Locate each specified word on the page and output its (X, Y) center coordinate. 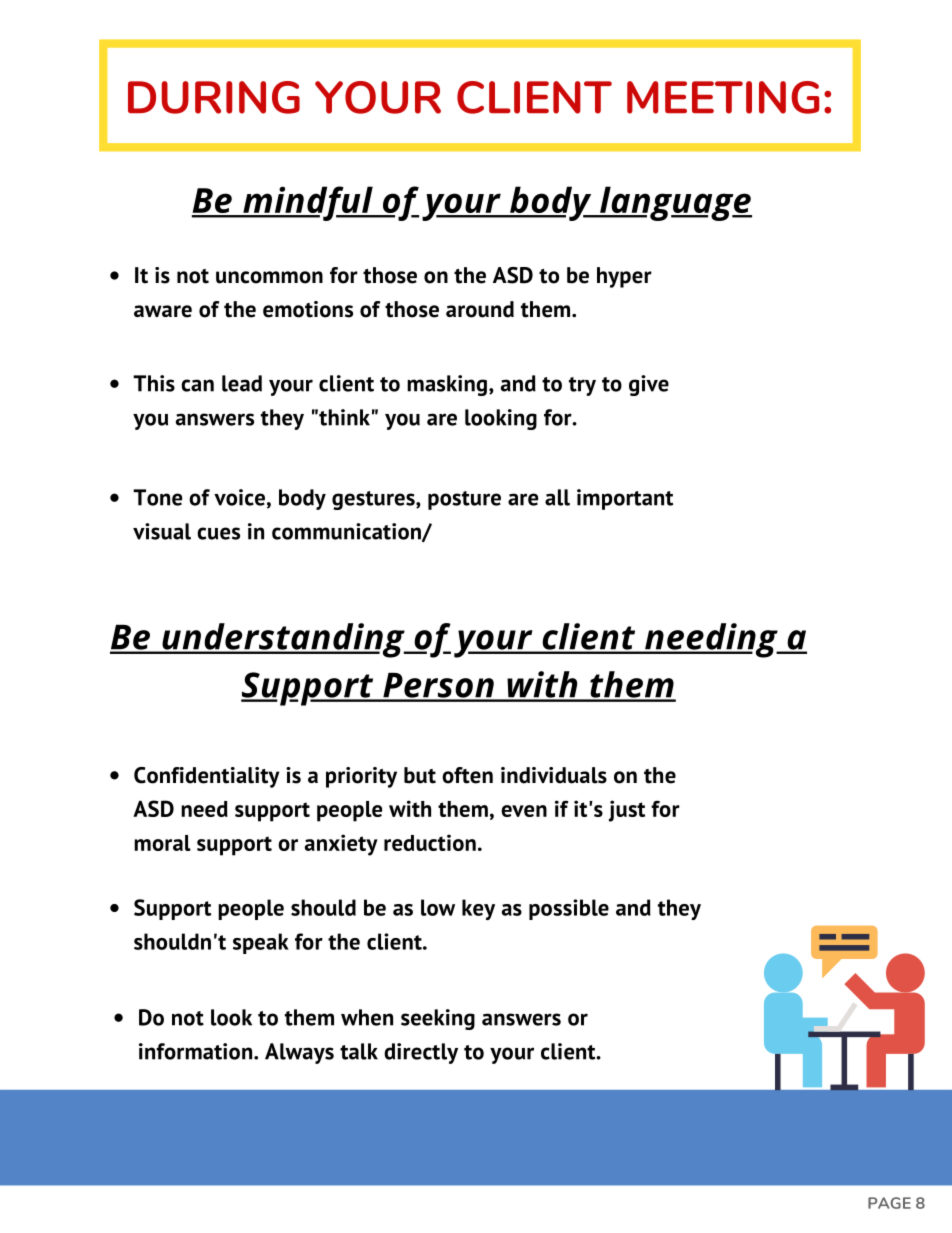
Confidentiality (207, 777)
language (675, 203)
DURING (214, 97)
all (557, 497)
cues (218, 533)
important (625, 499)
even (524, 811)
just (627, 811)
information (197, 1051)
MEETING (723, 97)
